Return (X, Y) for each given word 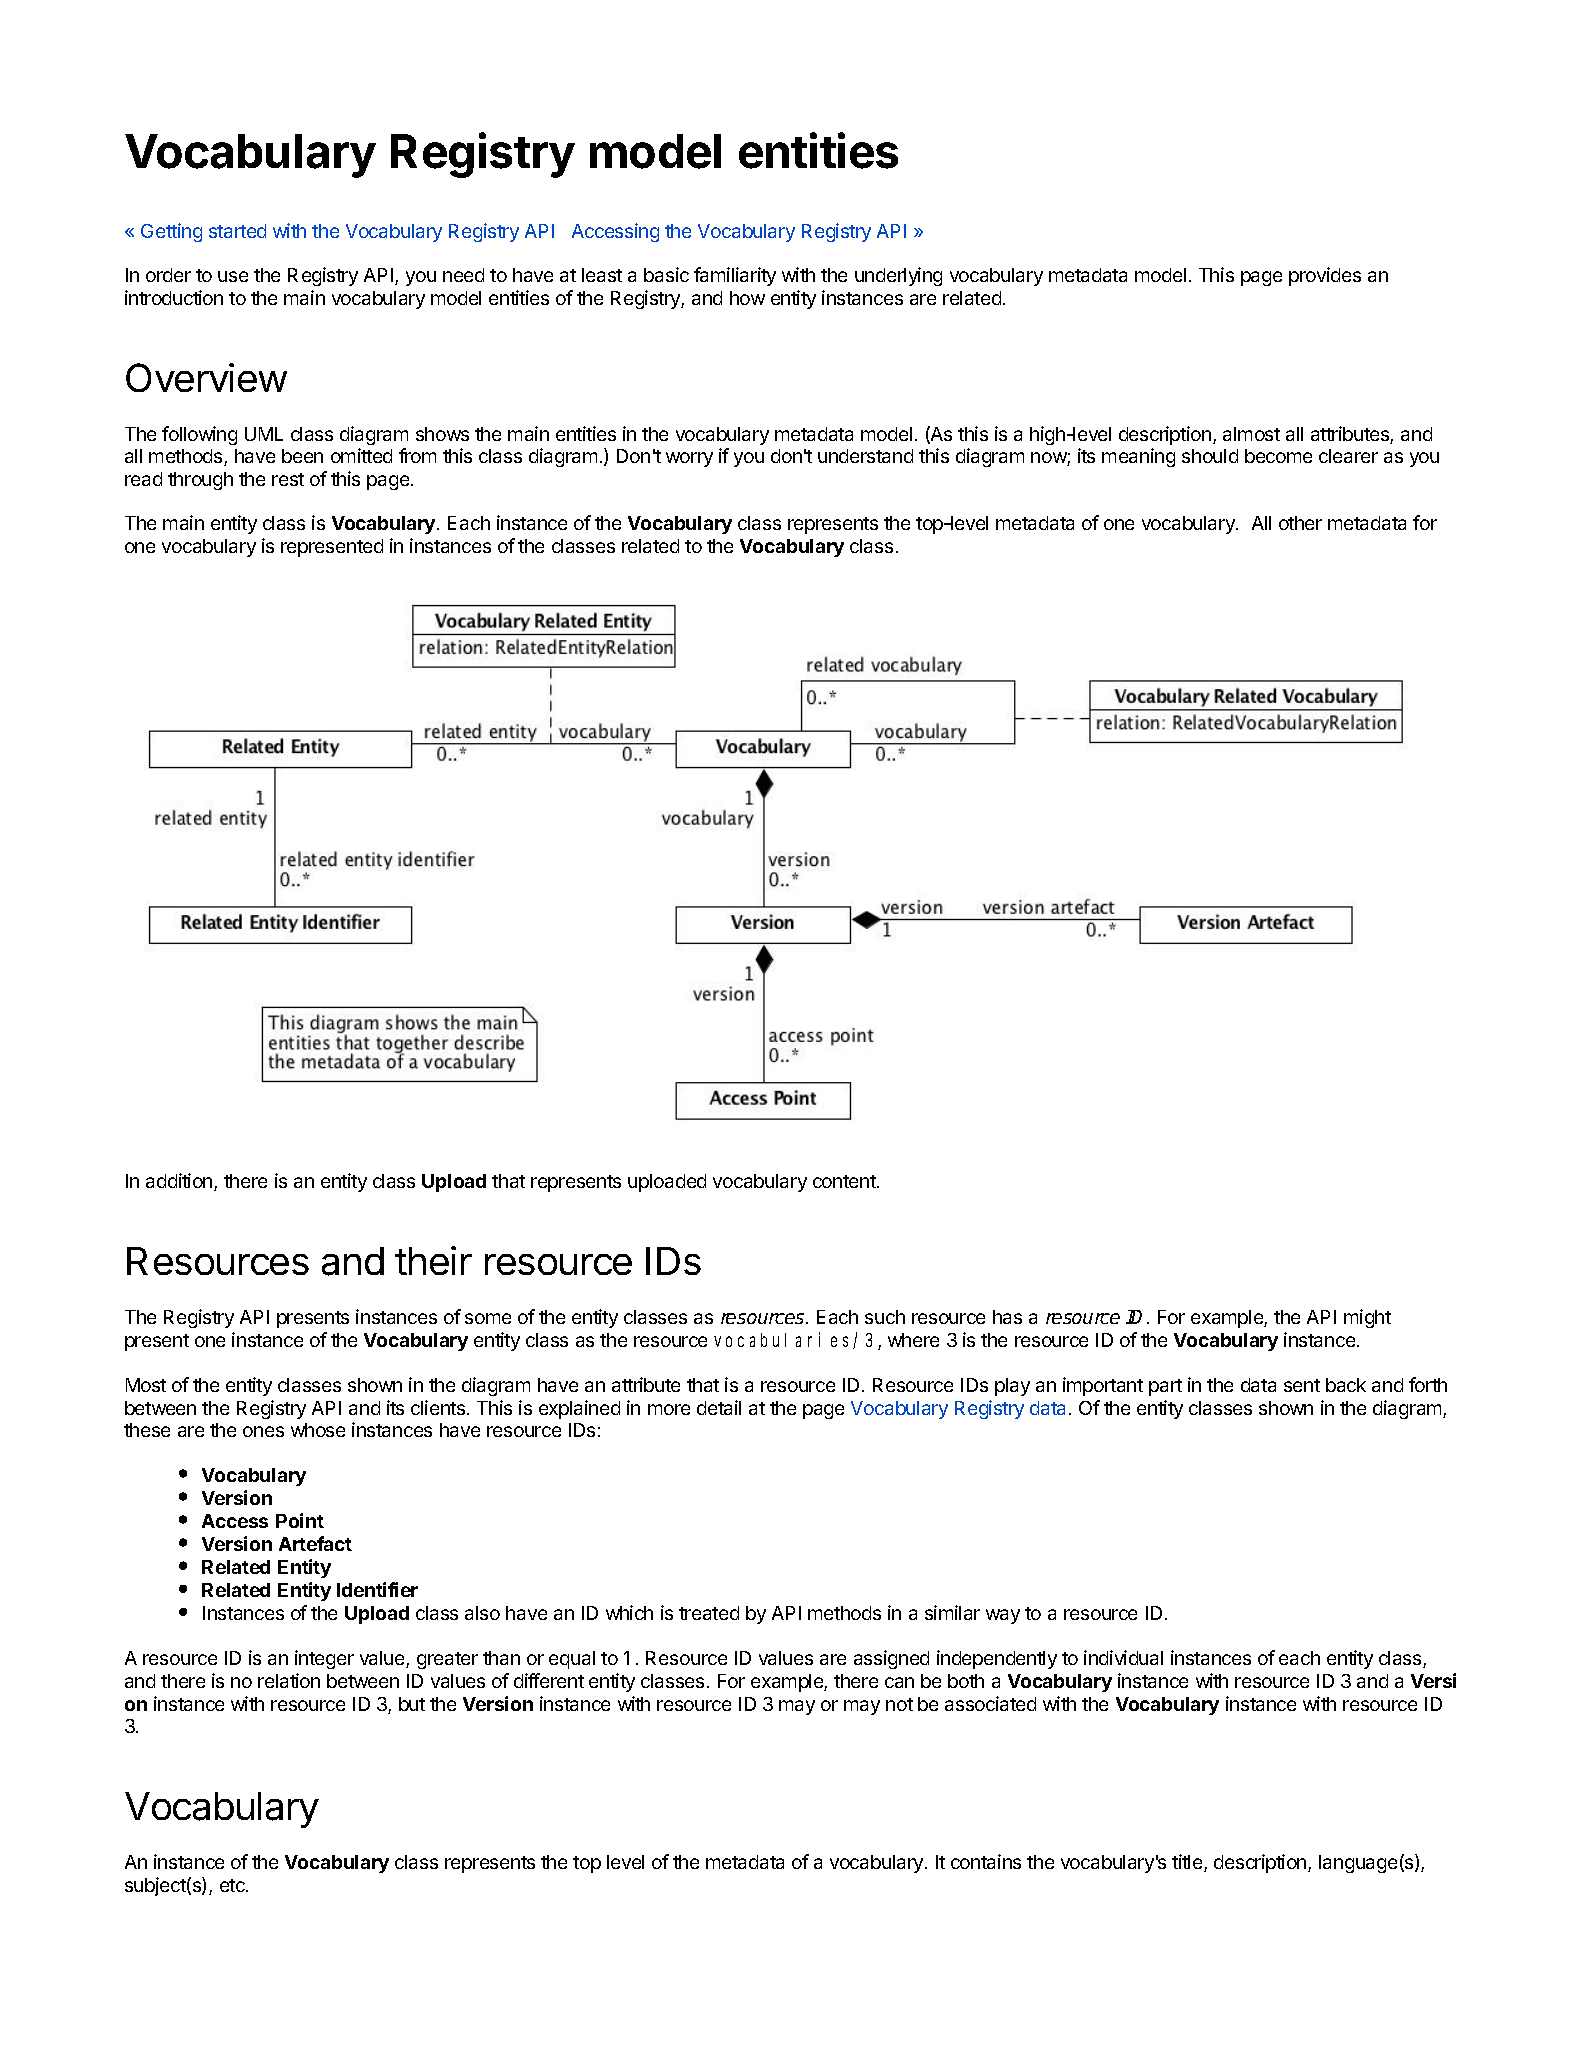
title (1188, 1863)
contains (986, 1861)
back (1346, 1385)
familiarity (735, 276)
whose (318, 1430)
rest (288, 479)
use (233, 276)
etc (233, 1885)
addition (180, 1182)
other (1300, 523)
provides (1325, 276)
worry (689, 459)
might (1367, 1318)
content (845, 1181)
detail (719, 1407)
